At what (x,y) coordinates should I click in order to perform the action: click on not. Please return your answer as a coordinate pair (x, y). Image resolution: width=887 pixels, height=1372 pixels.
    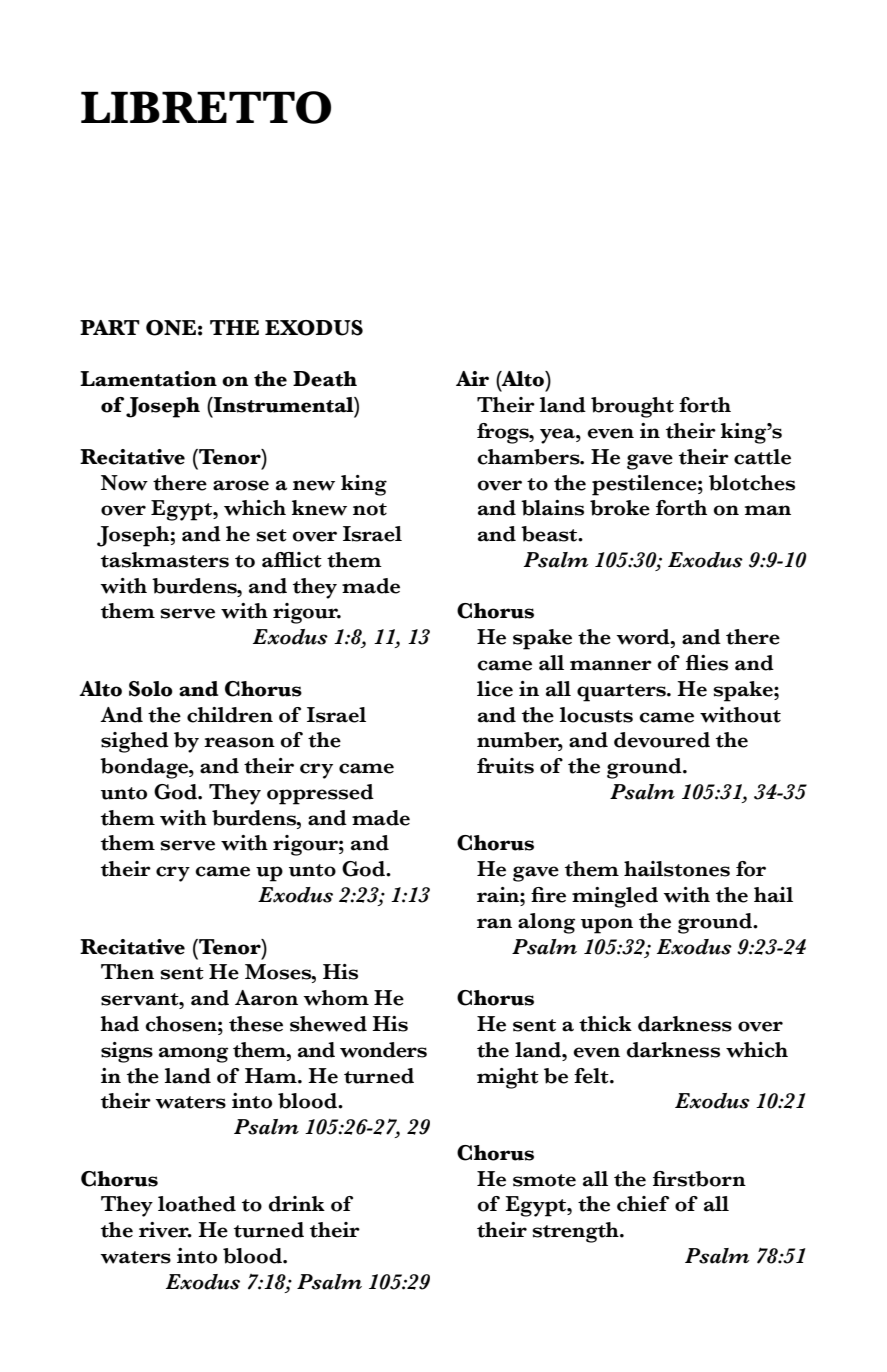
    Looking at the image, I should click on (370, 509).
